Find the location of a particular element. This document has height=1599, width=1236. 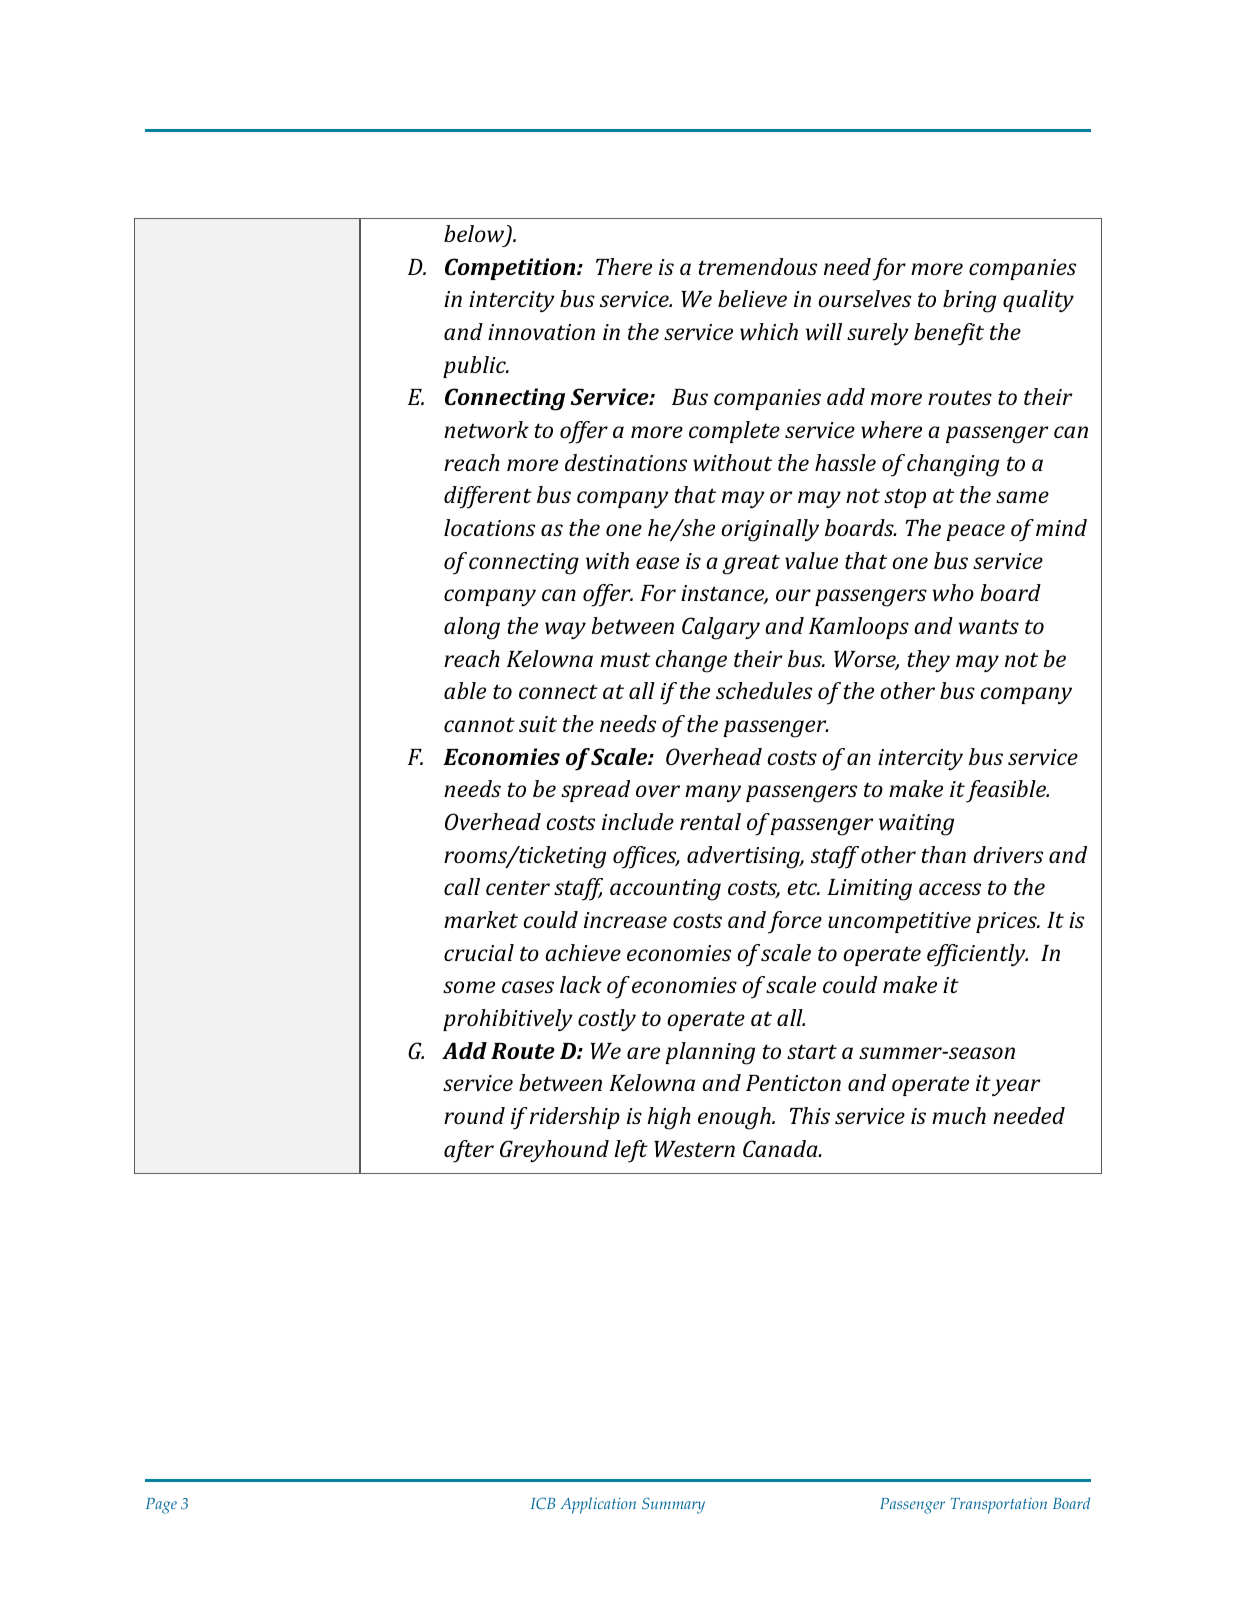

left is located at coordinates (631, 1151).
